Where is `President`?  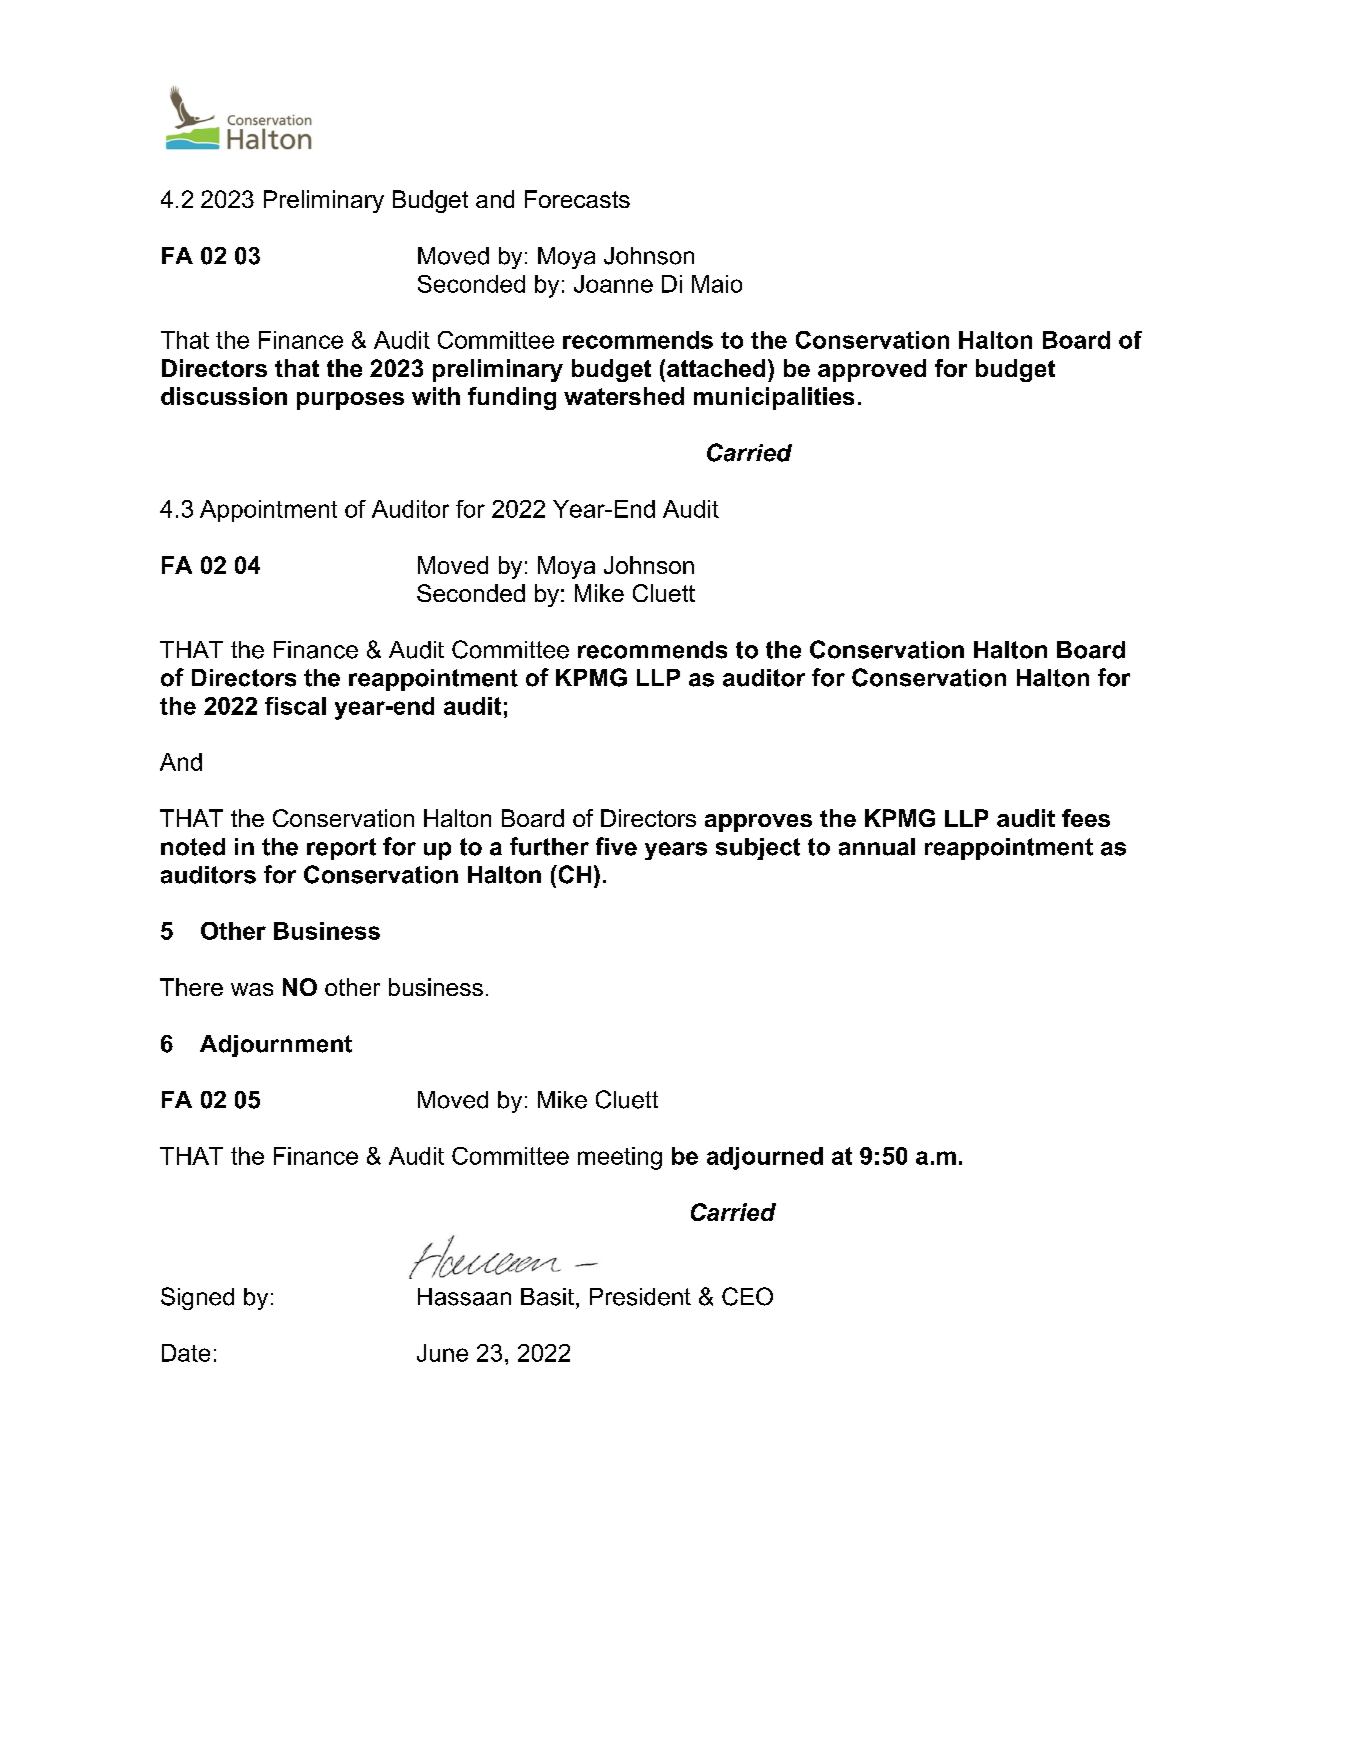 President is located at coordinates (640, 1297).
